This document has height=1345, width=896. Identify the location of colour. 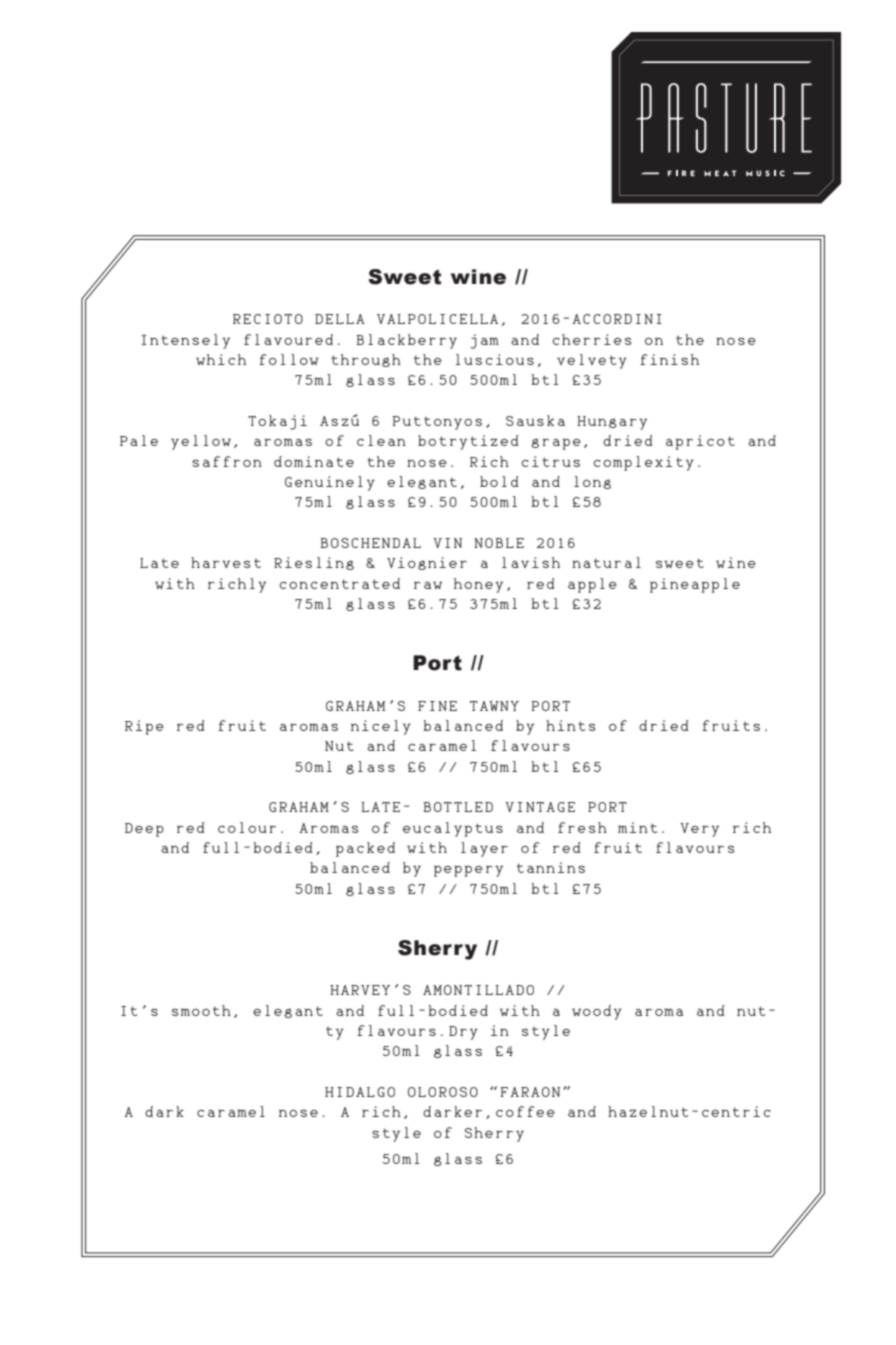
(247, 827).
